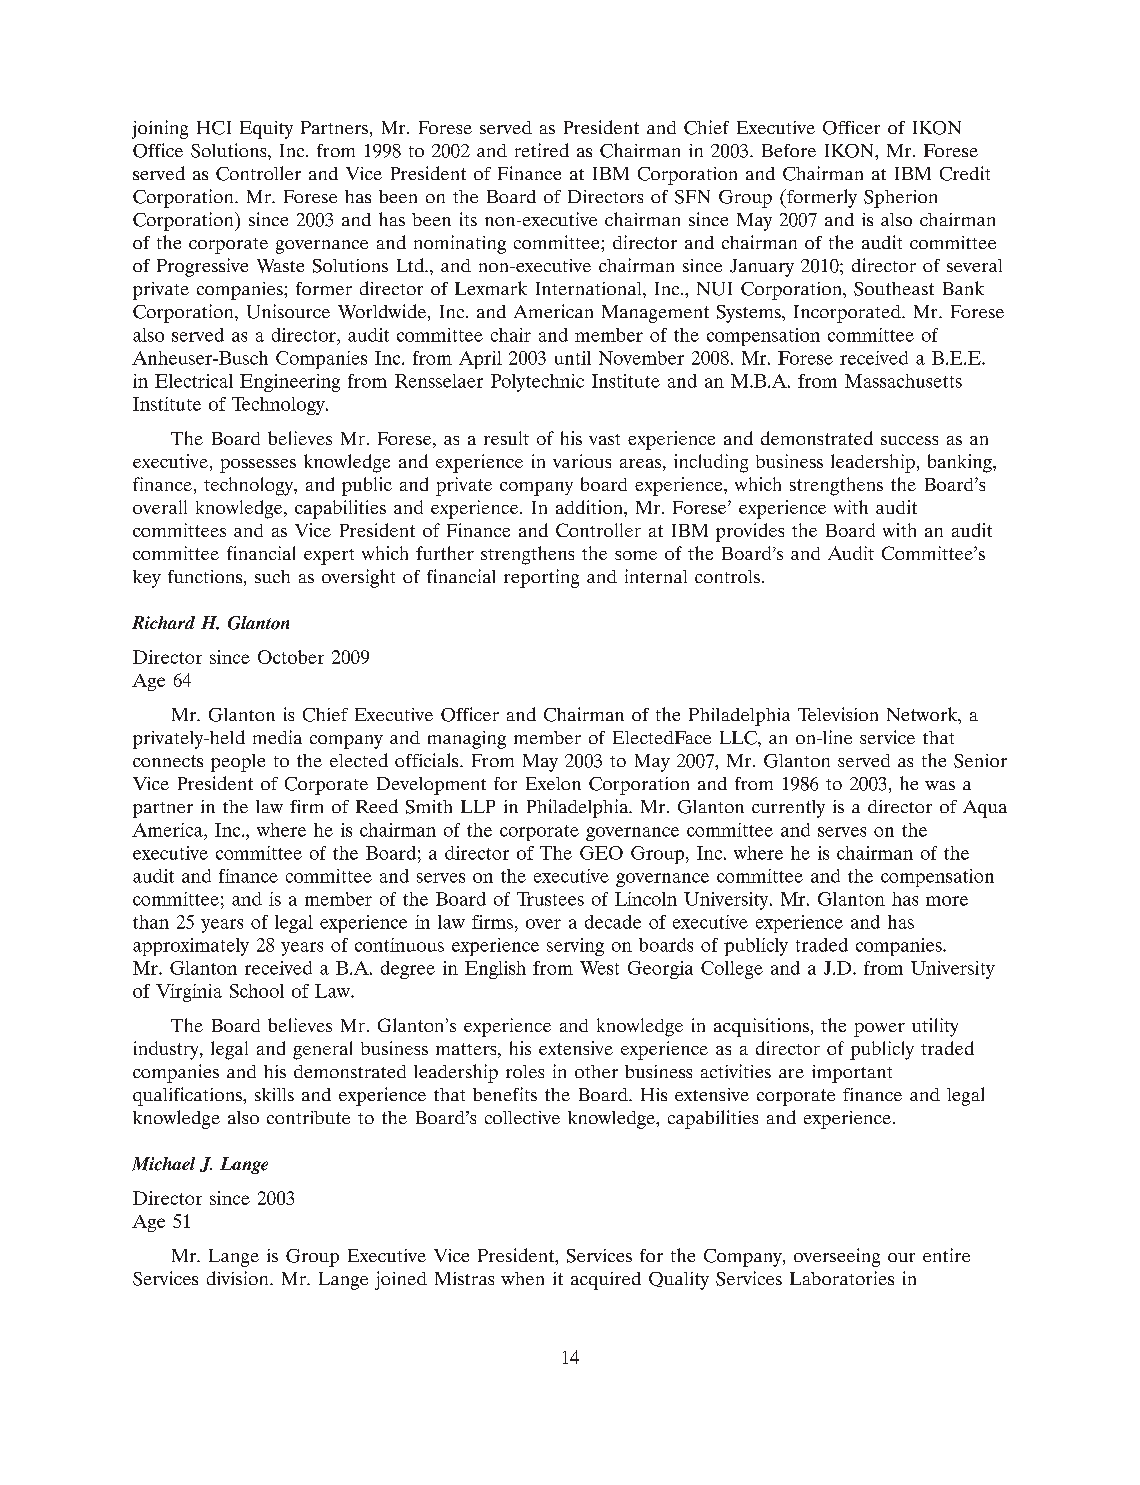  What do you see at coordinates (522, 1278) in the screenshot?
I see `when` at bounding box center [522, 1278].
